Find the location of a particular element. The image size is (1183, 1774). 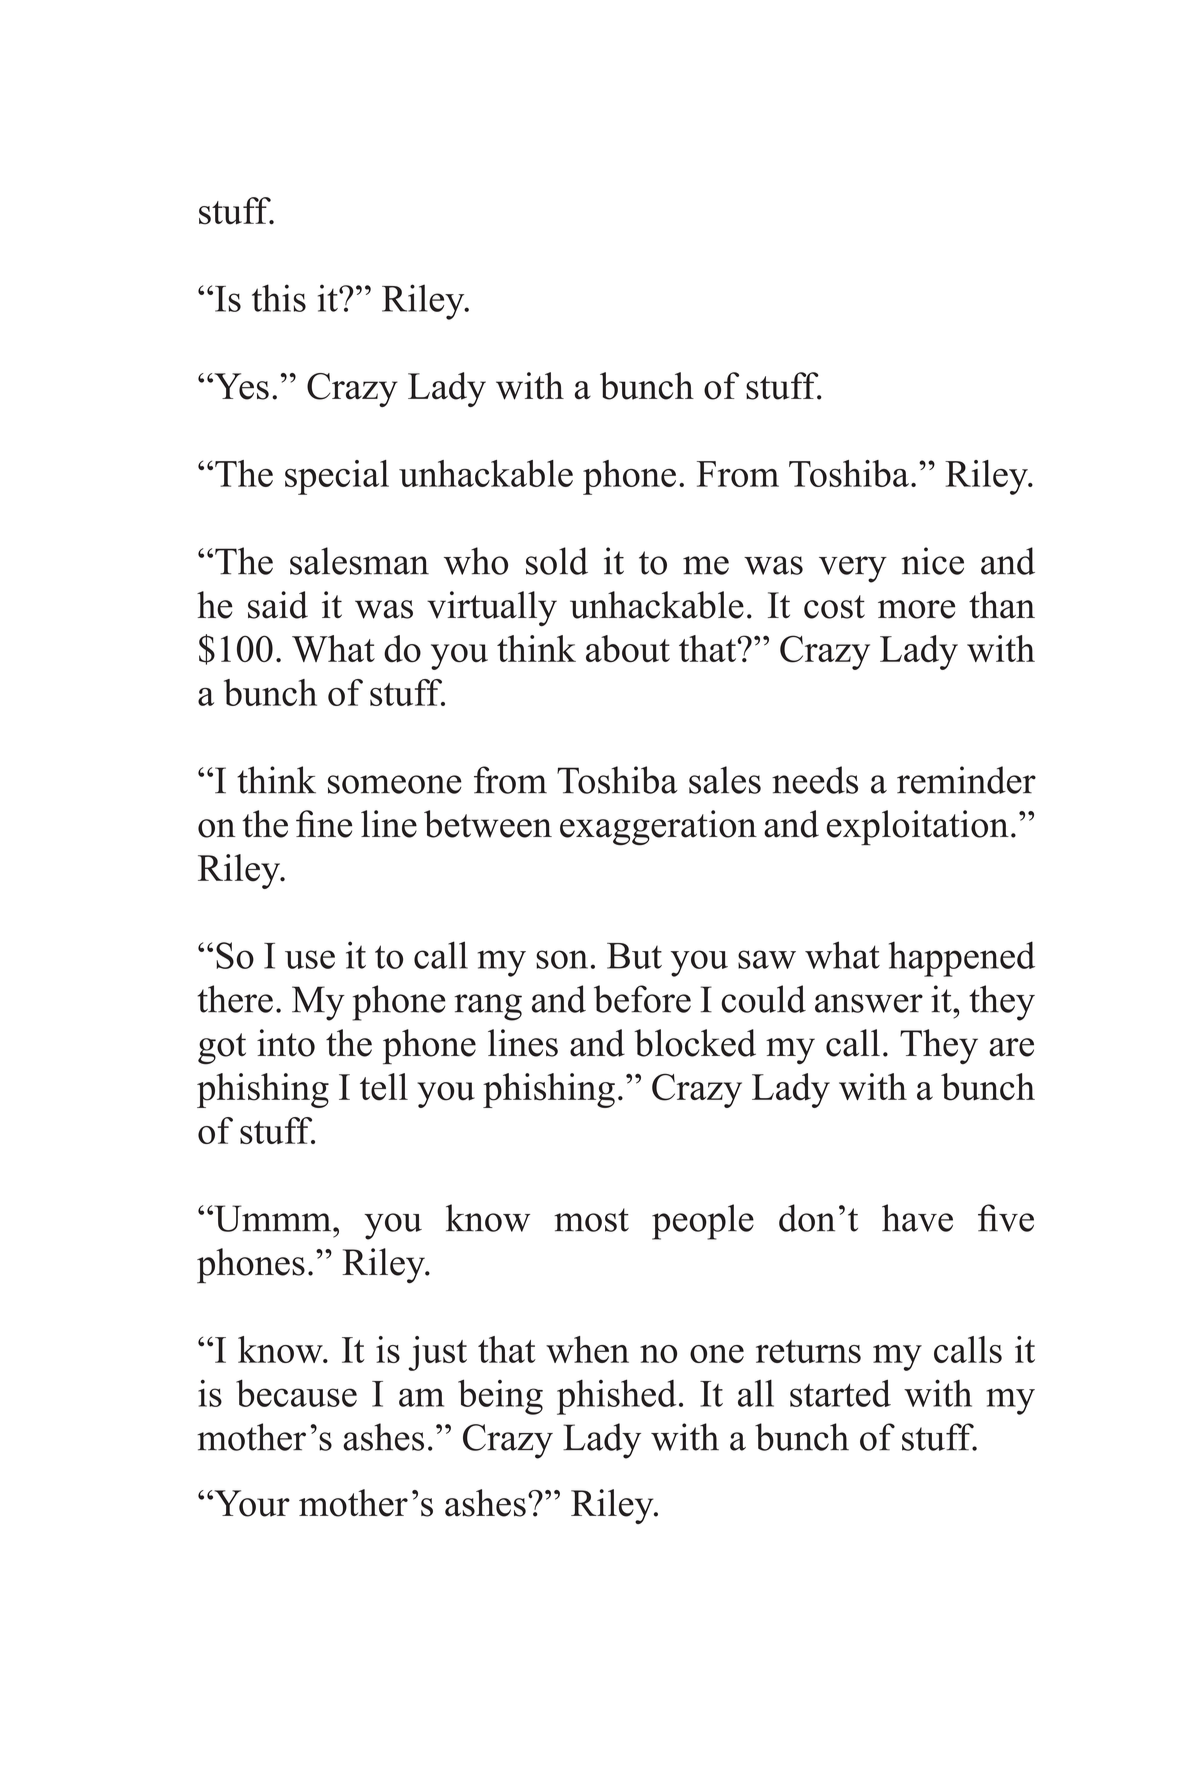

Your is located at coordinates (251, 1503).
